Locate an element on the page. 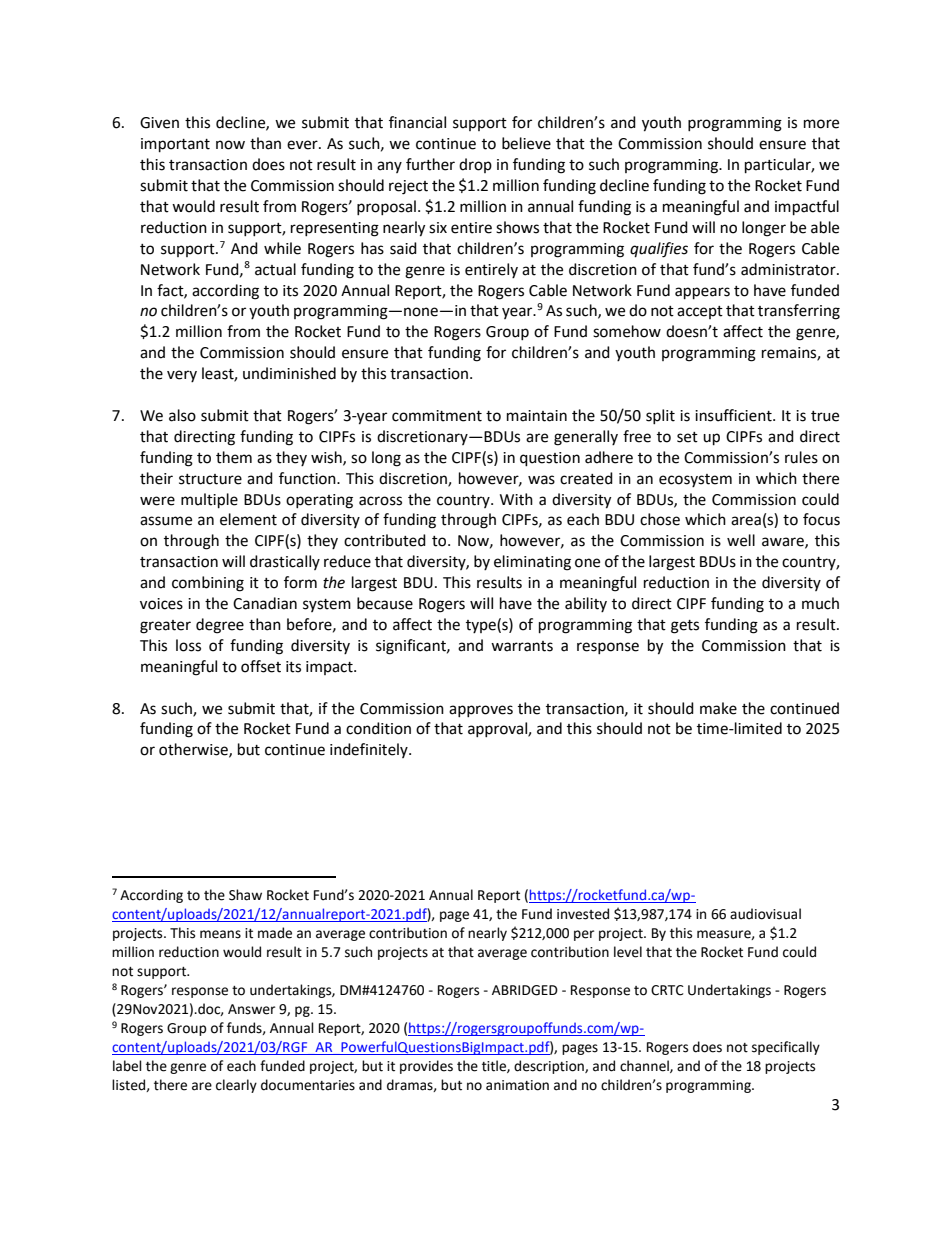 Image resolution: width=952 pixels, height=1233 pixels. combining is located at coordinates (208, 584).
